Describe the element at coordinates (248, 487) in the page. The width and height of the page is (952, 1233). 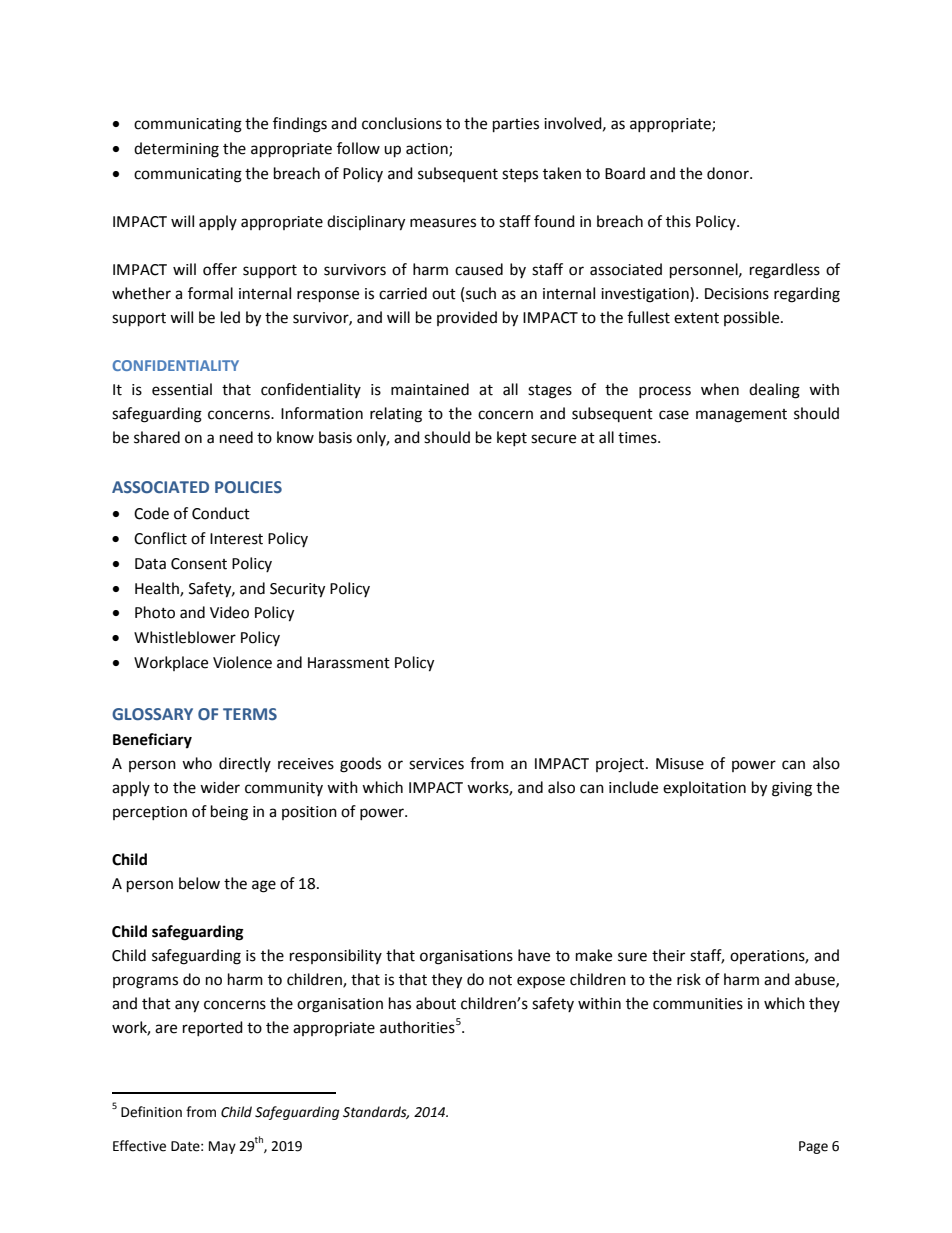
I see `POLICIES` at that location.
